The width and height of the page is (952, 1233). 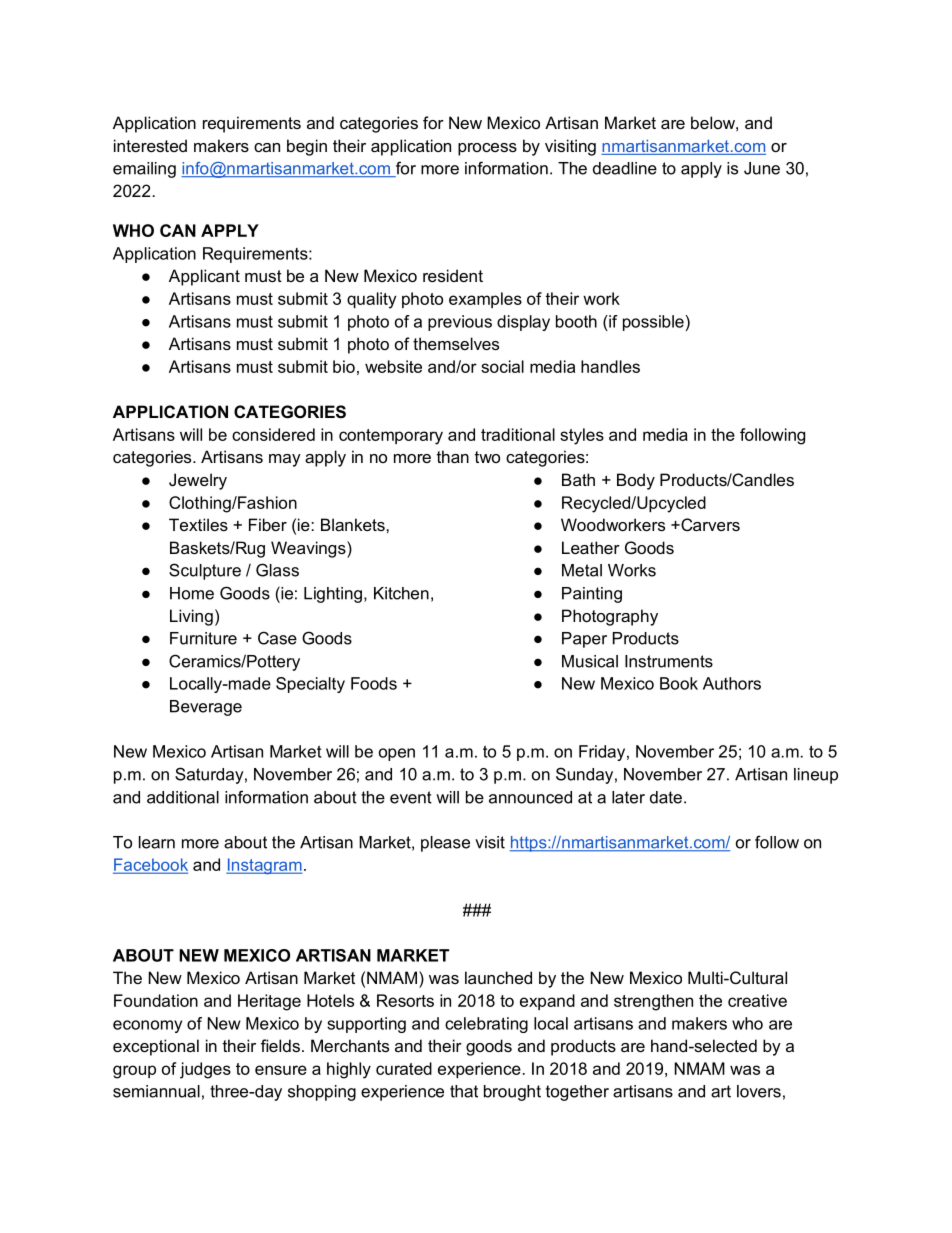 What do you see at coordinates (456, 343) in the page?
I see `themselves` at bounding box center [456, 343].
